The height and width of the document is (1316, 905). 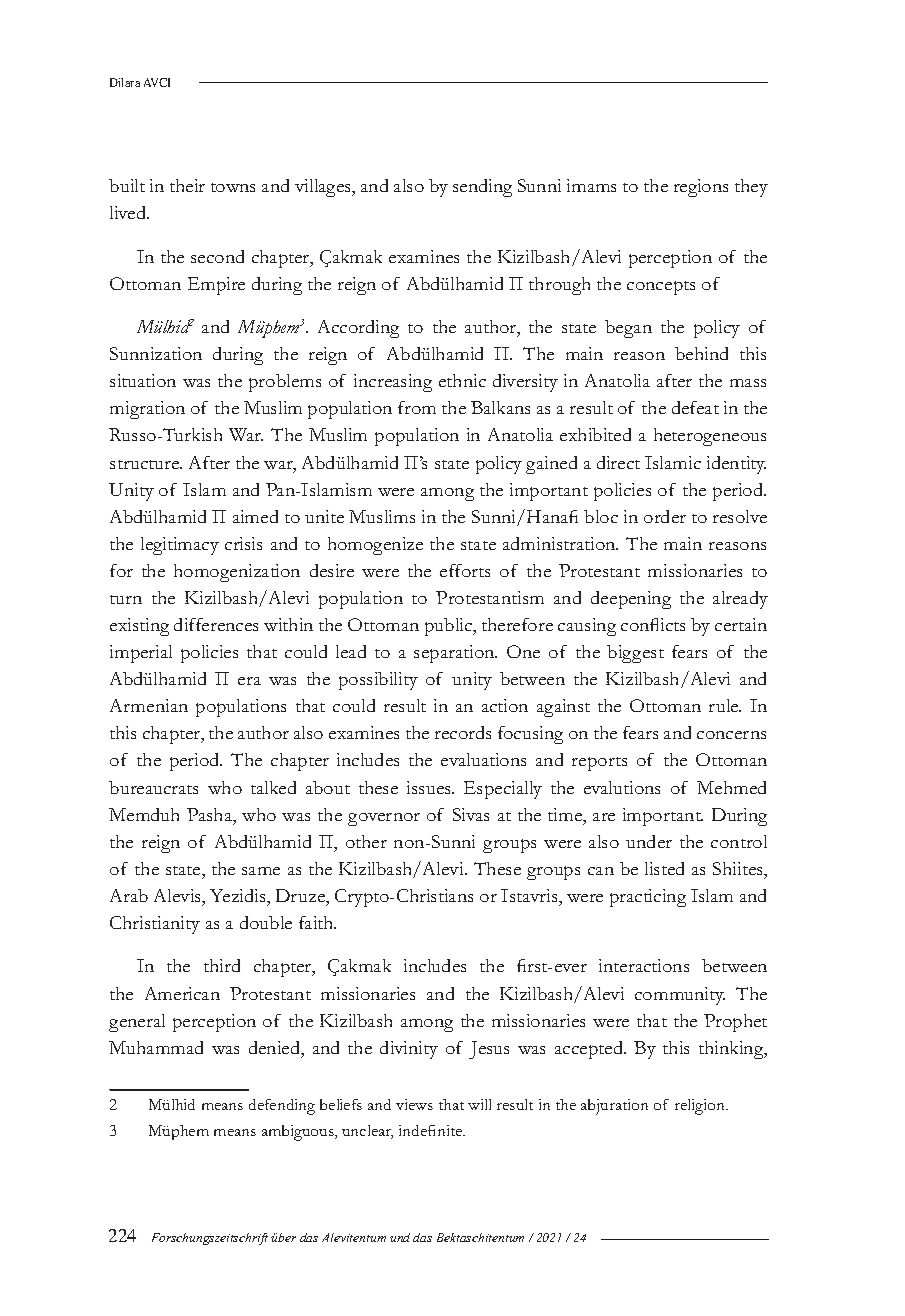 What do you see at coordinates (664, 868) in the document?
I see `listed` at bounding box center [664, 868].
